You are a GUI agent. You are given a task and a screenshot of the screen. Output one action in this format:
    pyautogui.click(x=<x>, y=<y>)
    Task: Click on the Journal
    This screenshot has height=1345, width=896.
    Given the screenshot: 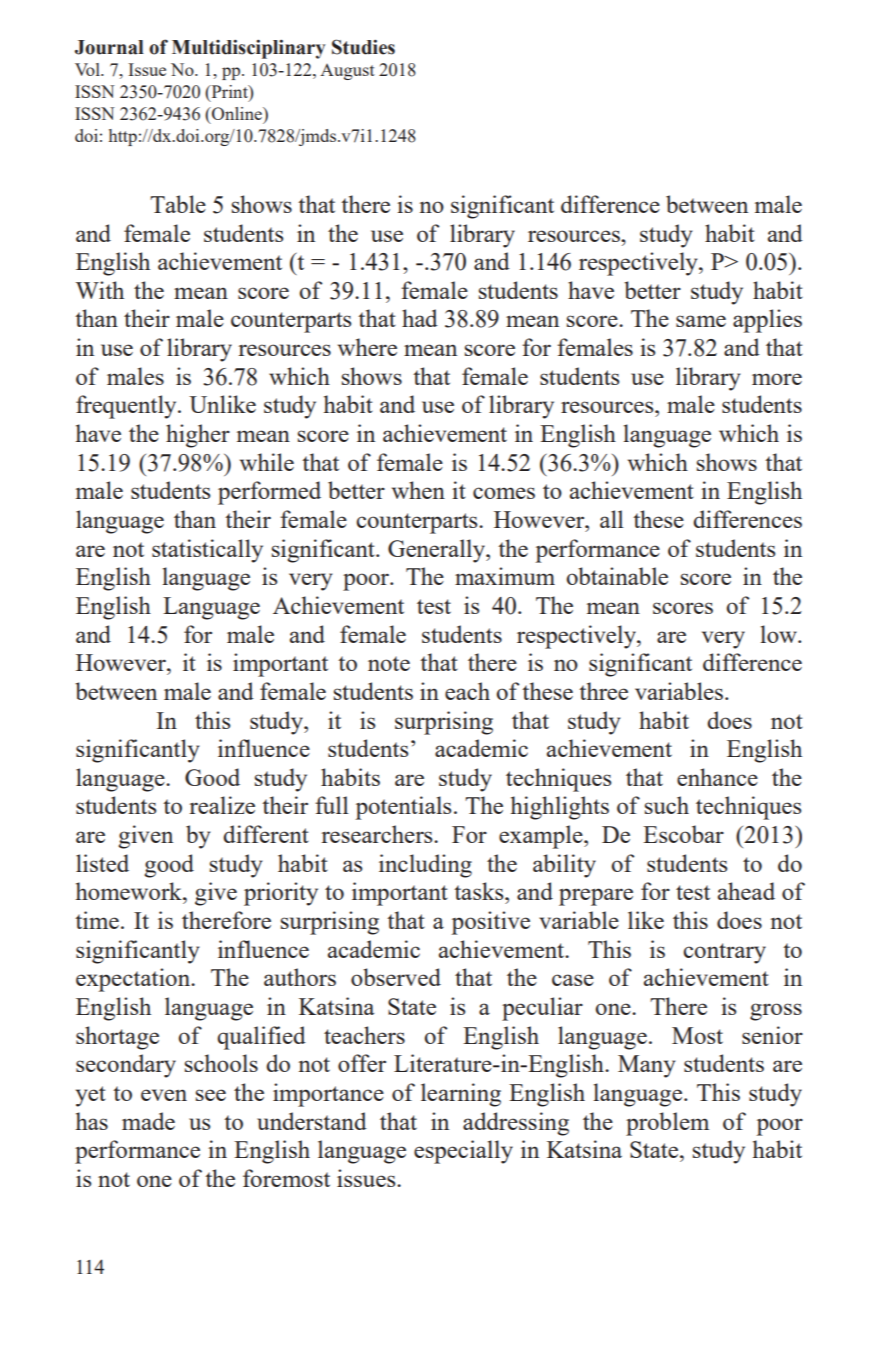 What is the action you would take?
    pyautogui.click(x=109, y=47)
